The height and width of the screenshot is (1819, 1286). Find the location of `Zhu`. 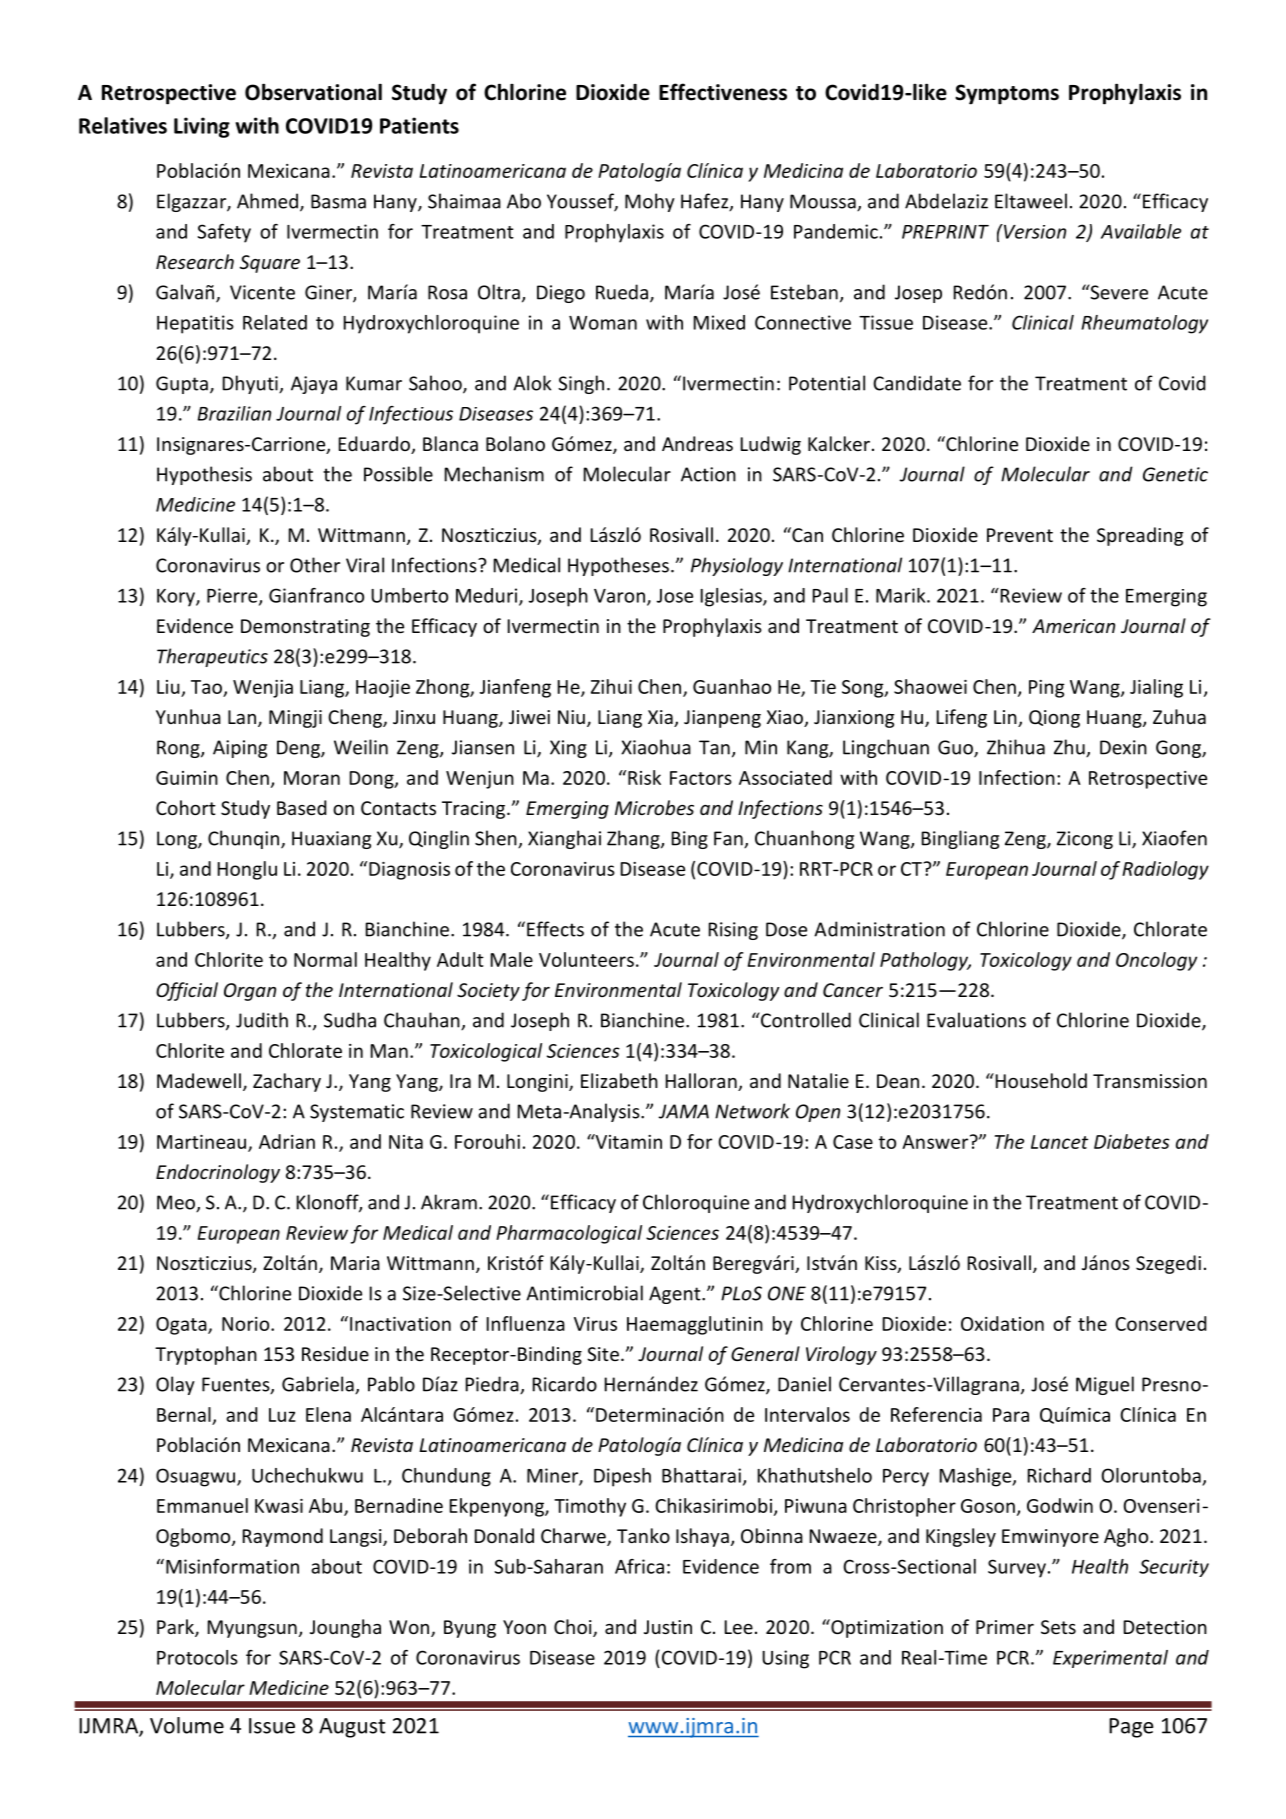

Zhu is located at coordinates (1070, 748).
